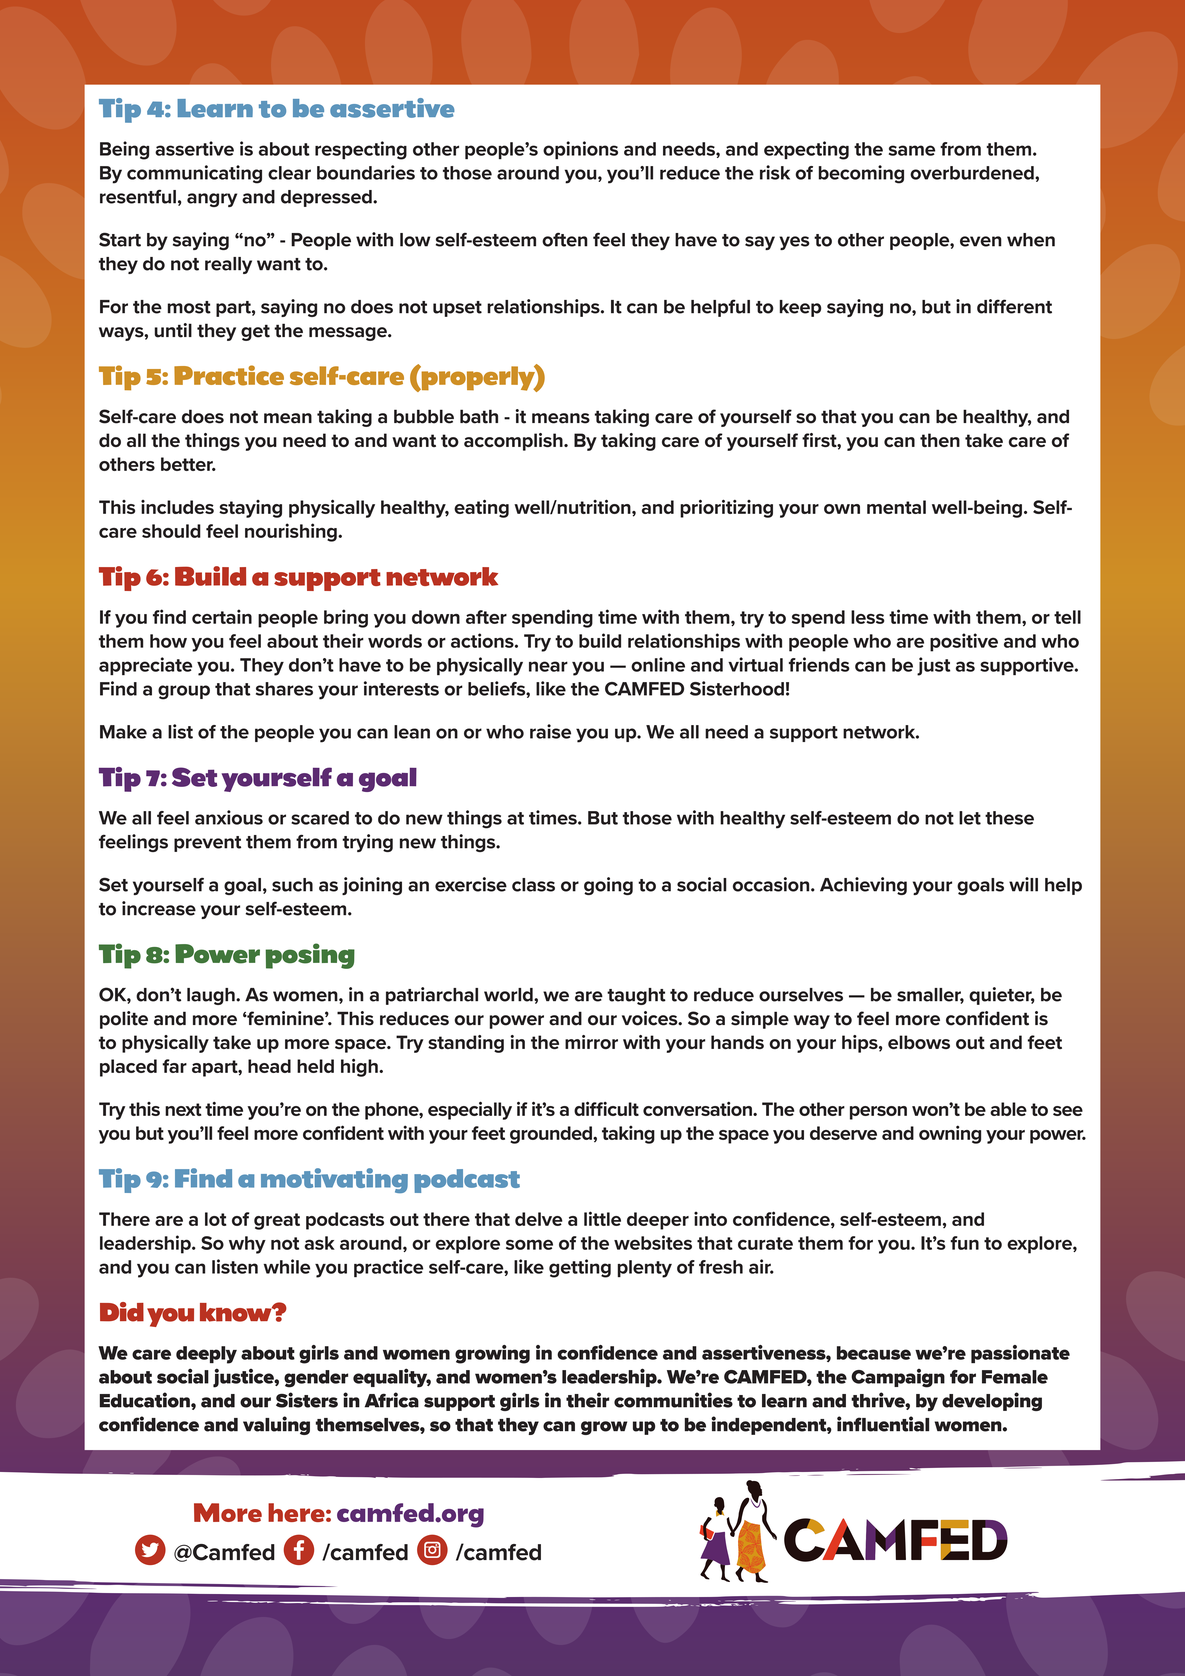 This screenshot has height=1676, width=1185. I want to click on deeply, so click(206, 1355).
